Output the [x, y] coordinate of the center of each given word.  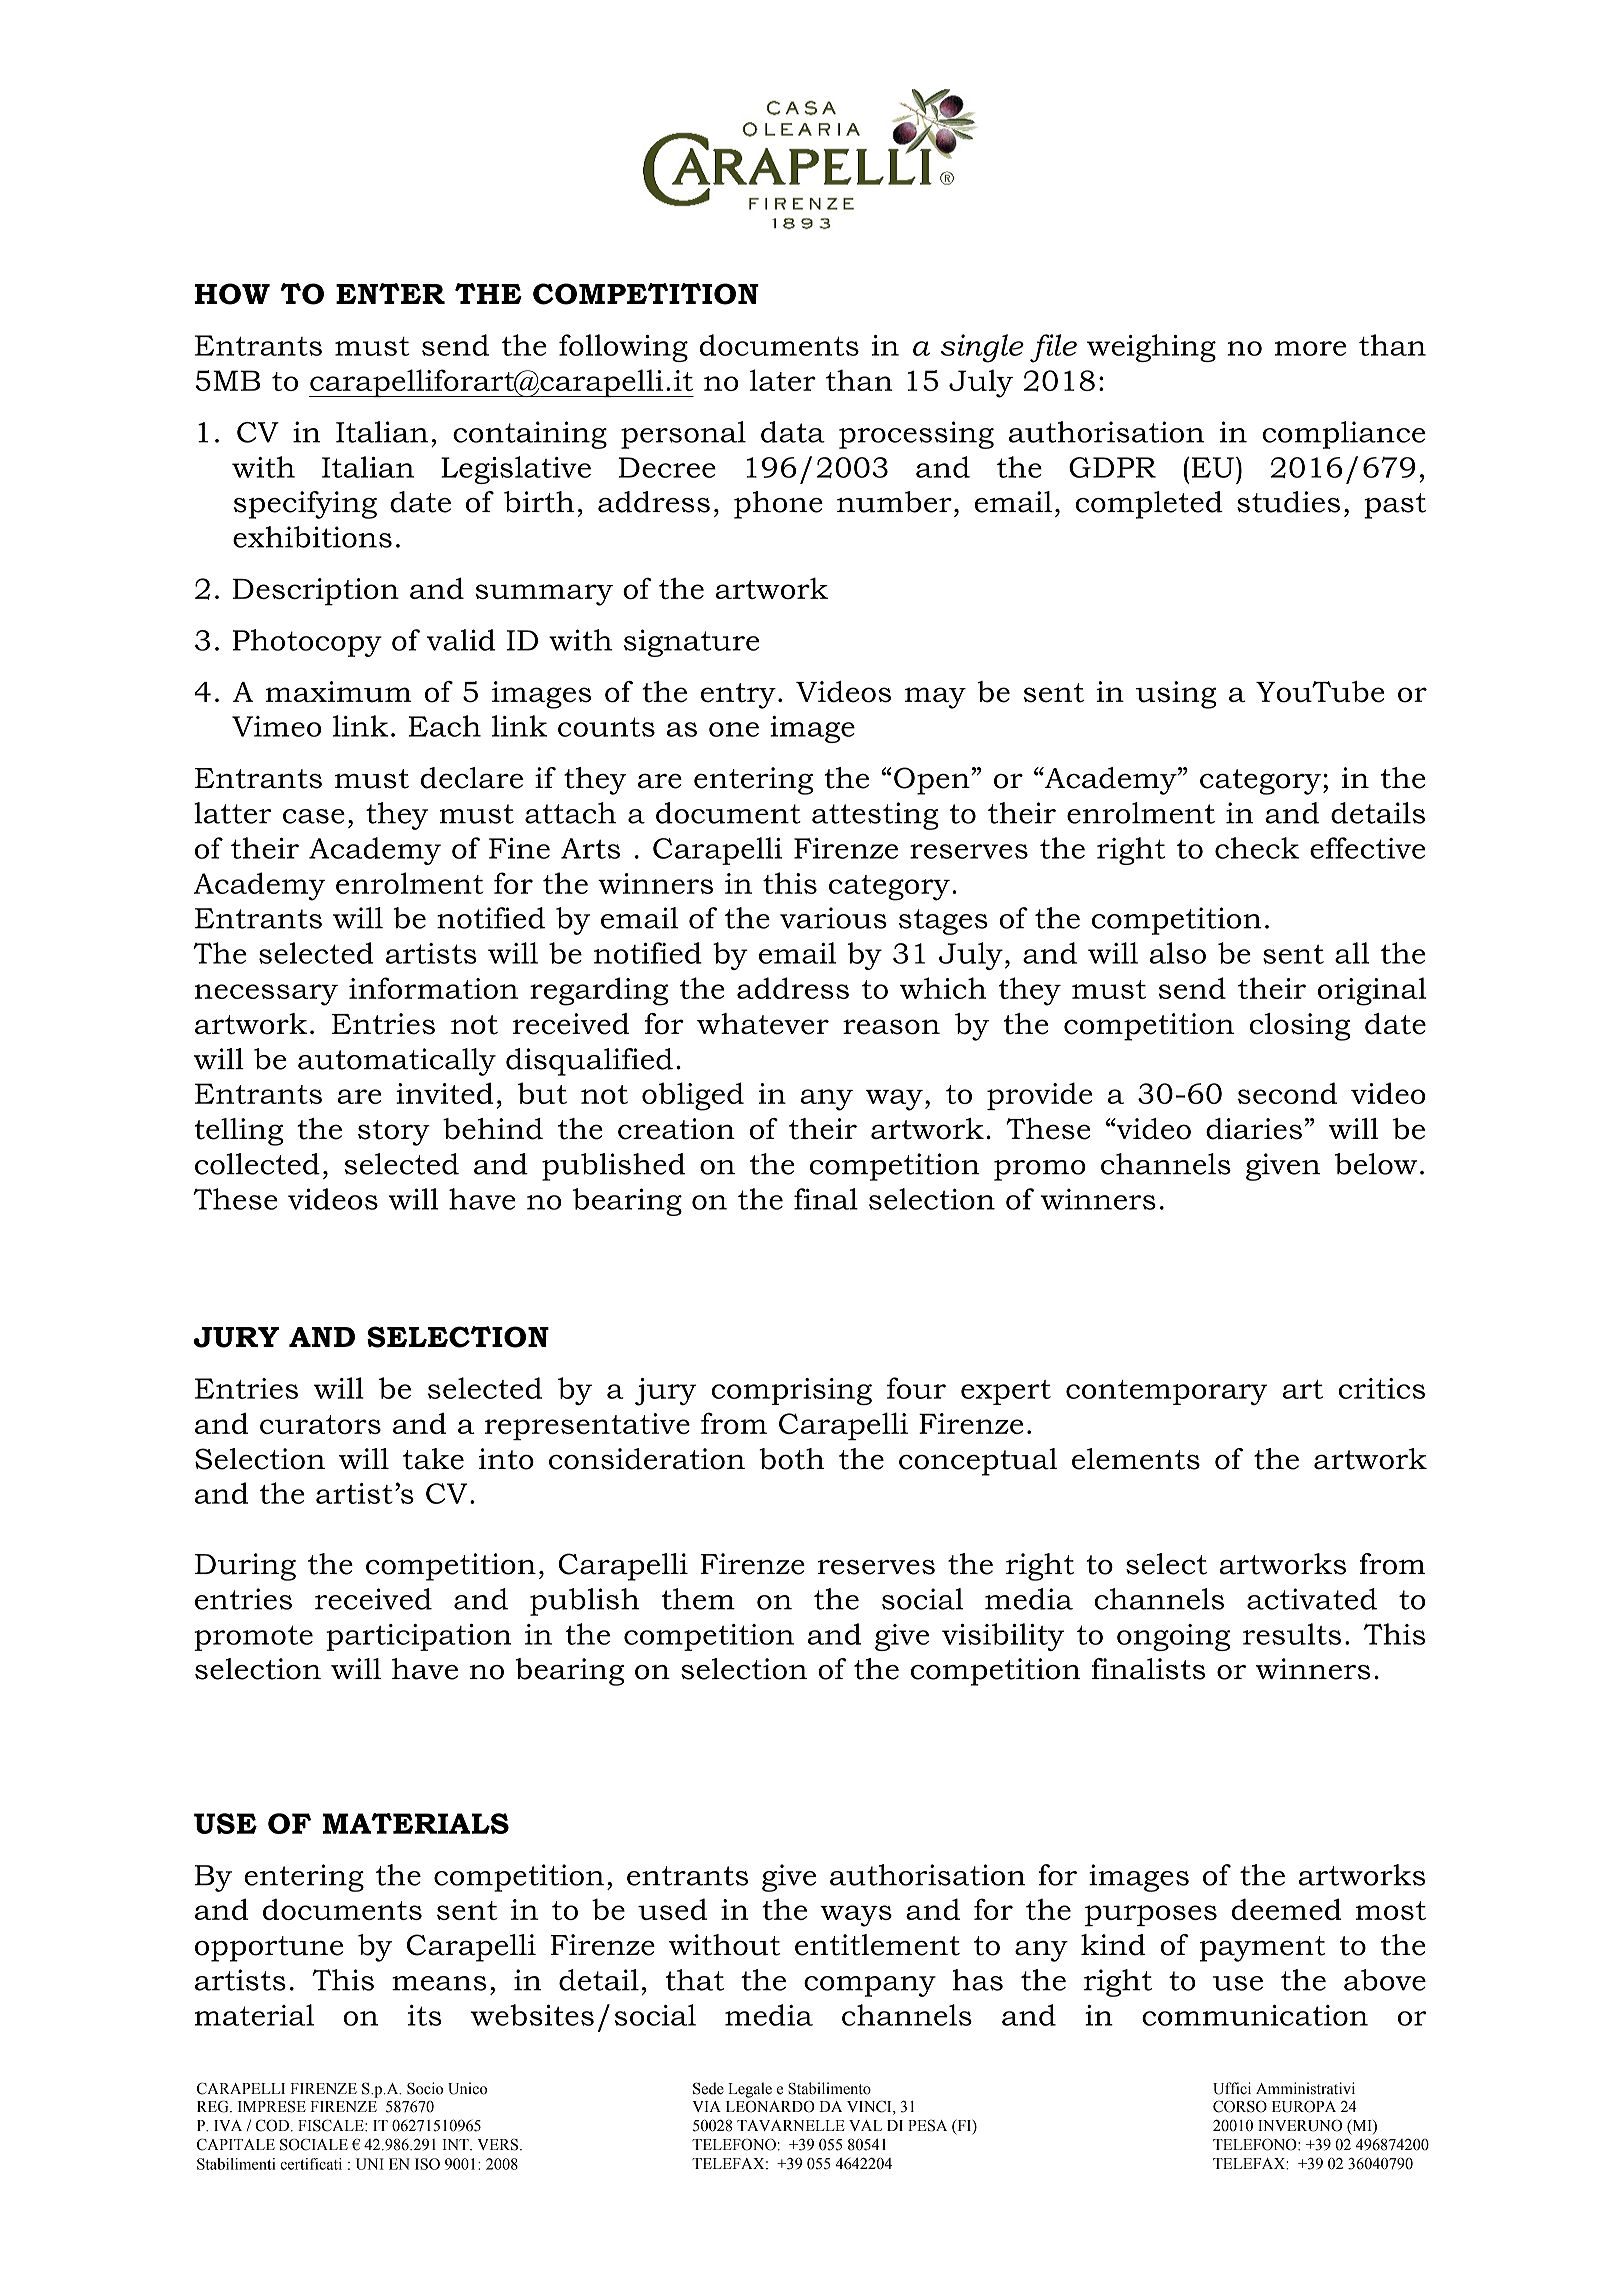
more [1310, 348]
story [394, 1133]
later [783, 380]
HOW [232, 294]
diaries [1254, 1129]
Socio [425, 2088]
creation [676, 1129]
